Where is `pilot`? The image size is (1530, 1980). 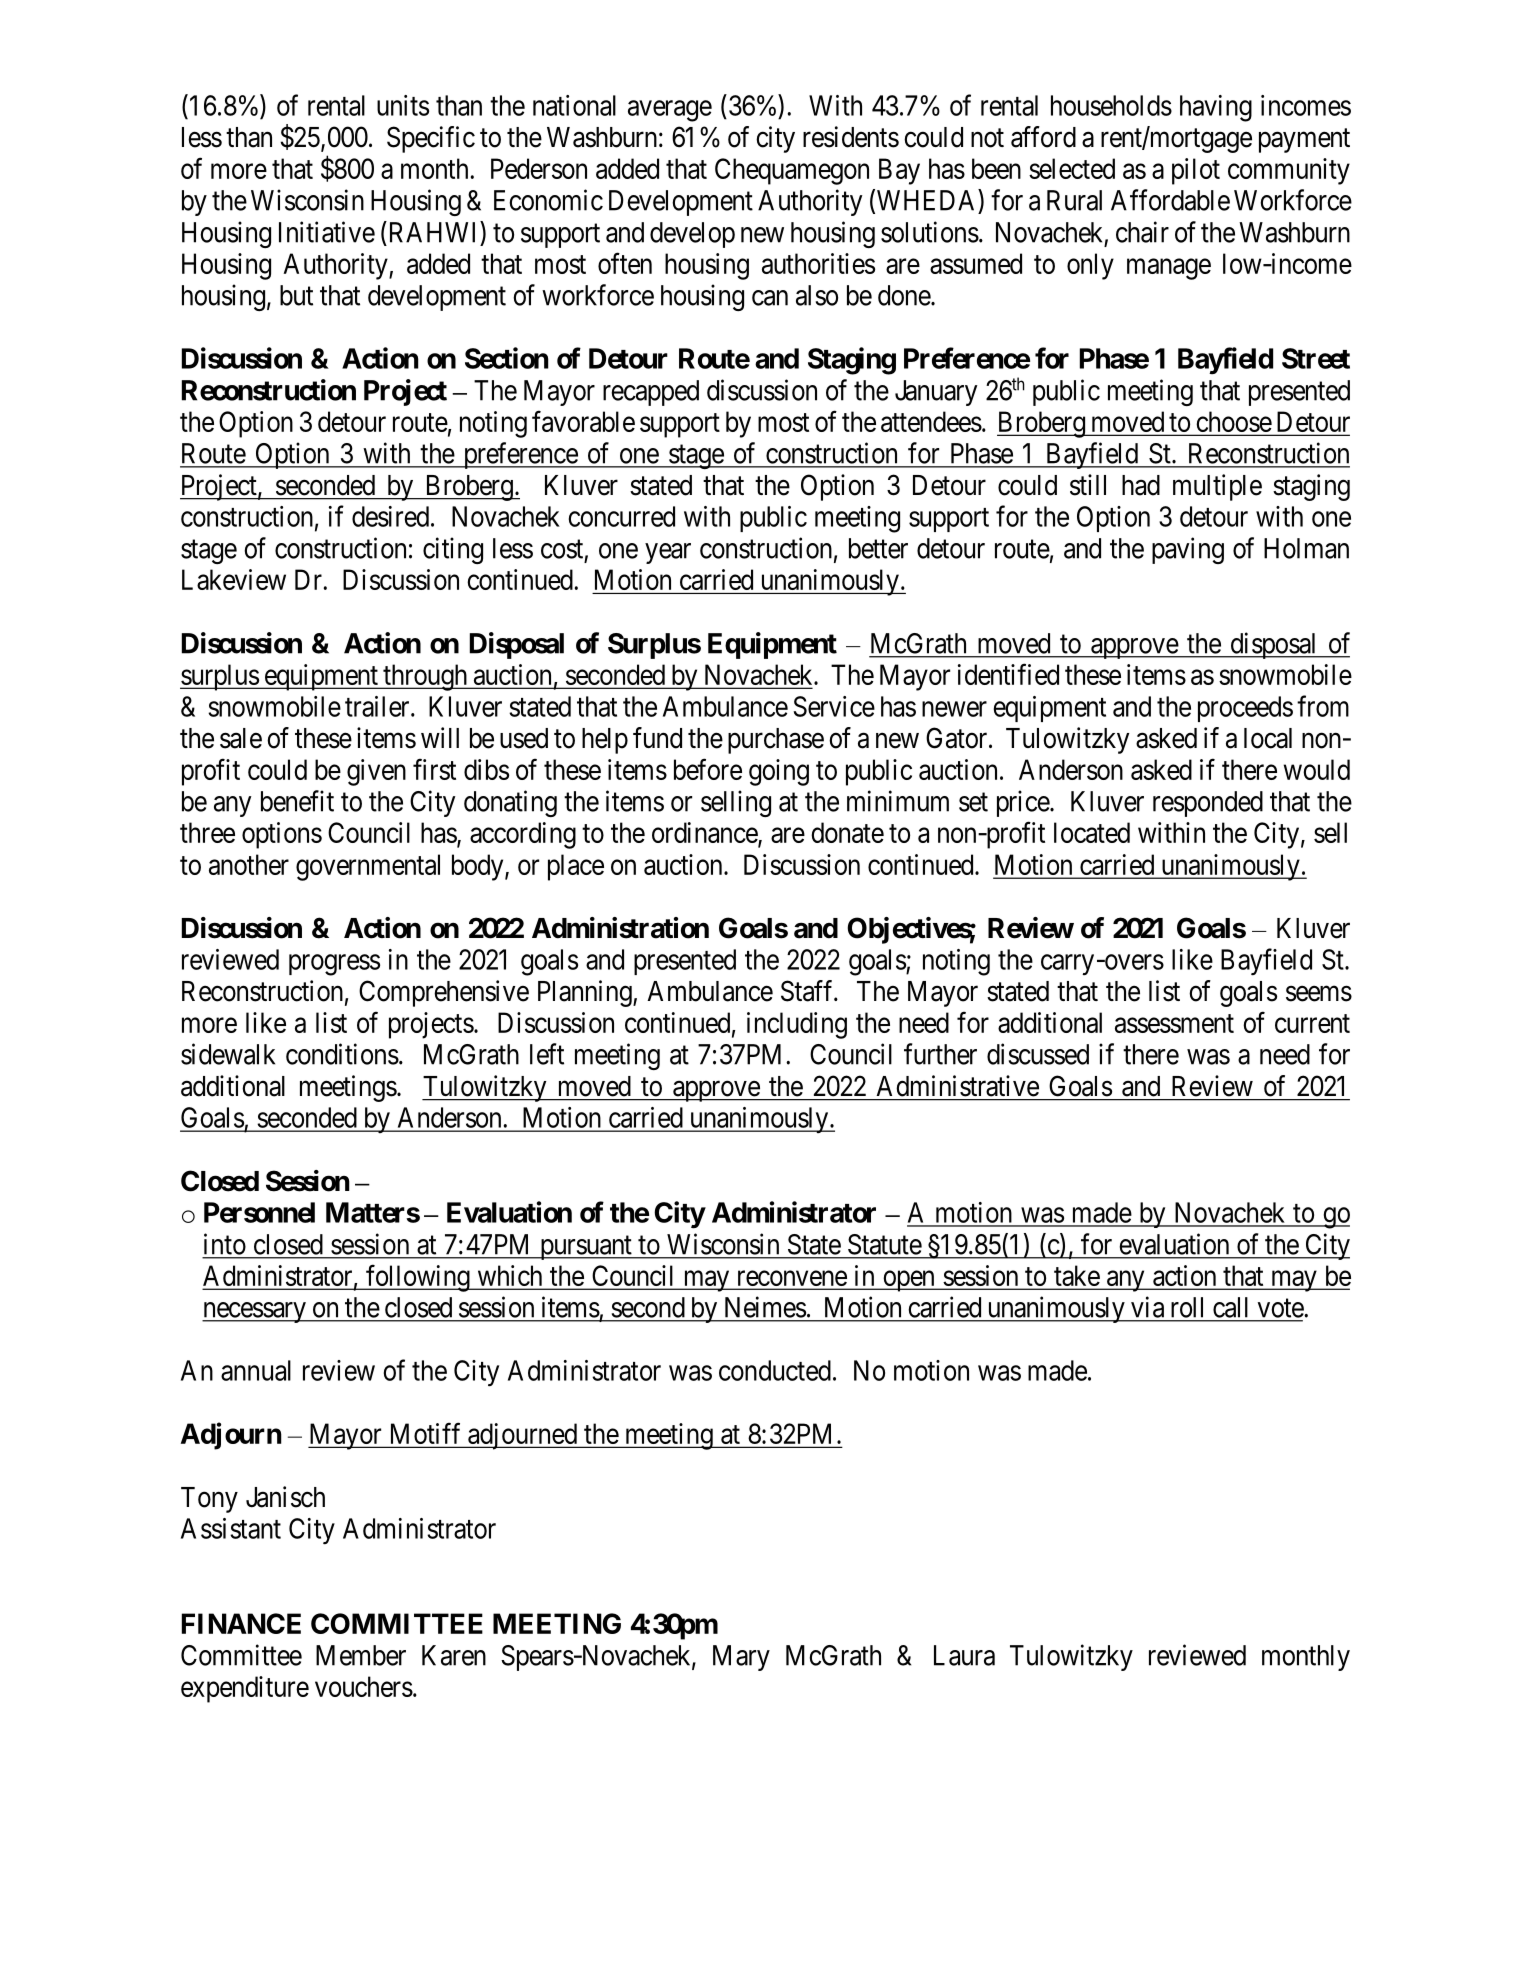
pilot is located at coordinates (1196, 171).
